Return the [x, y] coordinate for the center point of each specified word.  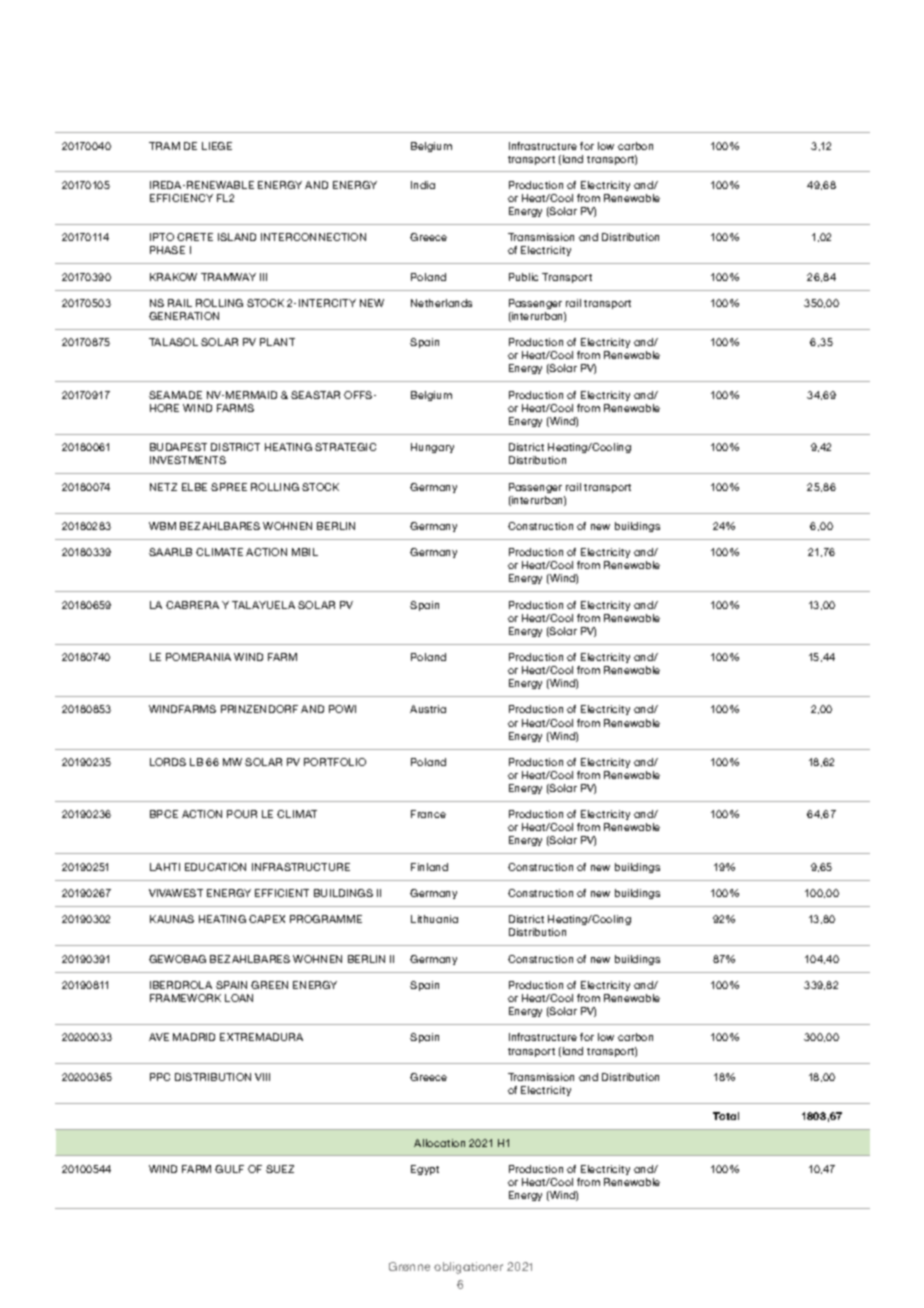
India [423, 185]
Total [726, 1116]
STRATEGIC [345, 447]
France [428, 814]
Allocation [439, 1143]
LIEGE [217, 146]
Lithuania [434, 919]
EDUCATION [215, 867]
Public [523, 277]
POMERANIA [198, 657]
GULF [229, 1169]
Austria [428, 709]
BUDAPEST [178, 447]
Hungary [432, 448]
